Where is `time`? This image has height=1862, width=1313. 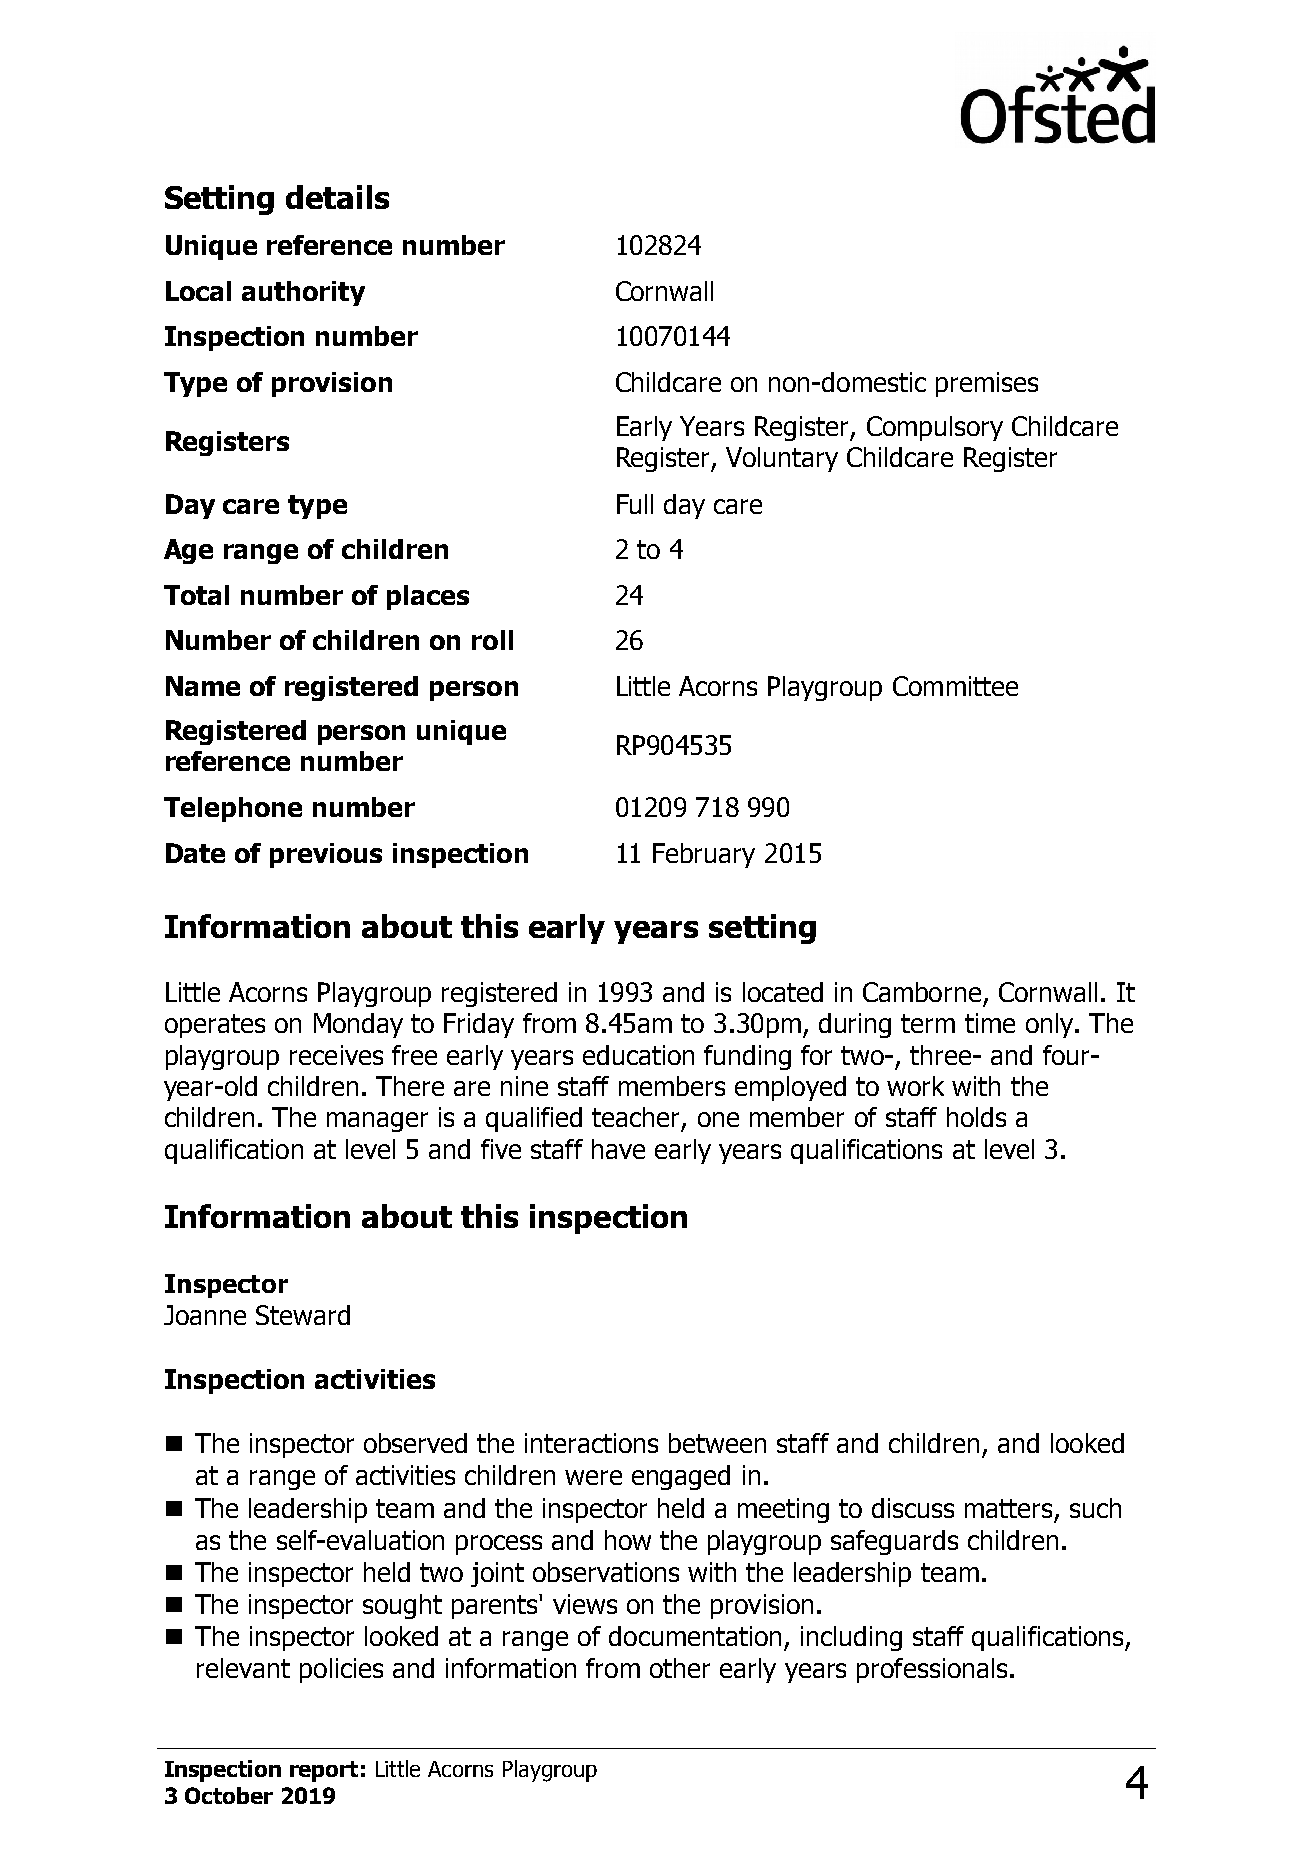
time is located at coordinates (990, 1023).
